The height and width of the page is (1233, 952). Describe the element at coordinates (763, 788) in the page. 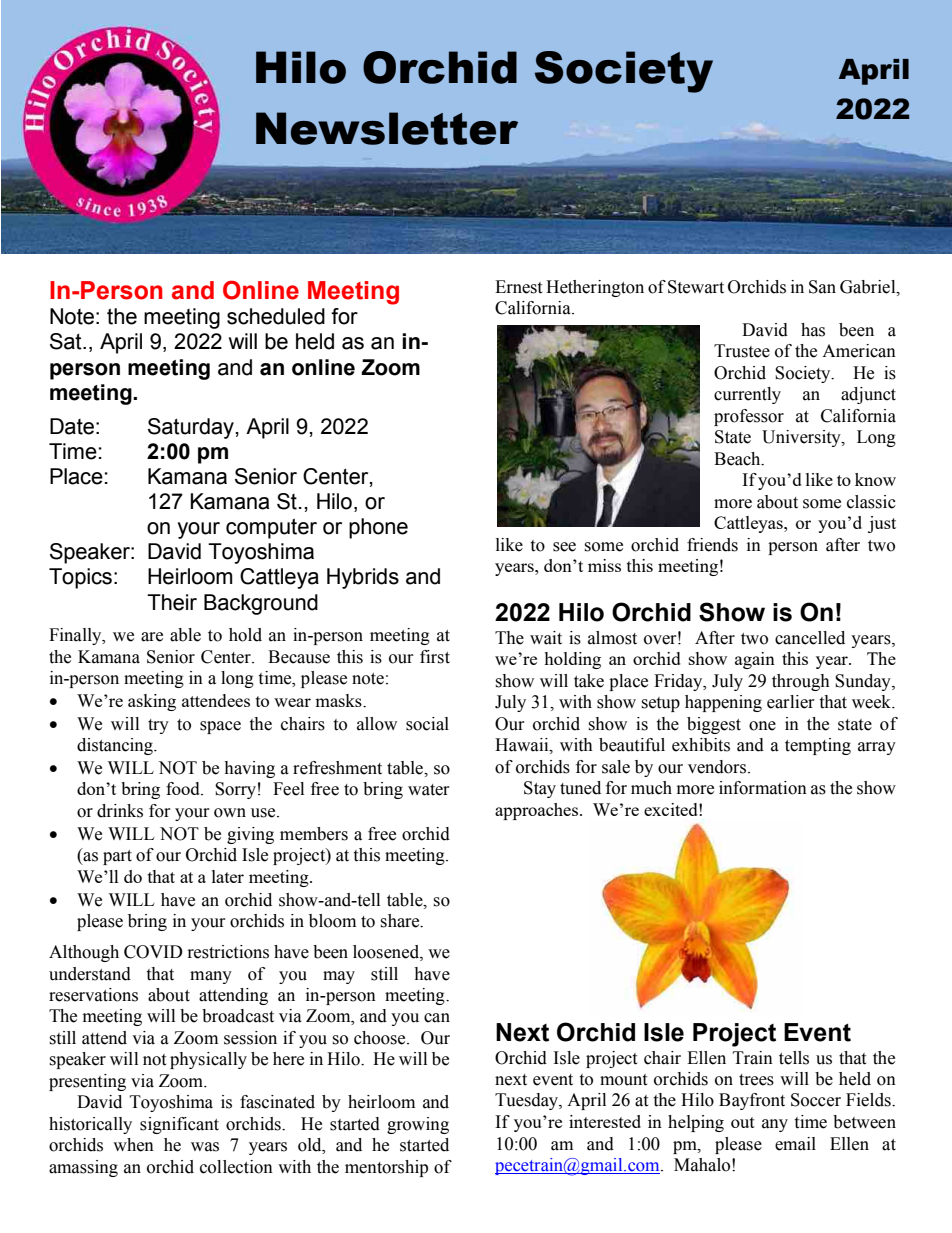

I see `information` at that location.
